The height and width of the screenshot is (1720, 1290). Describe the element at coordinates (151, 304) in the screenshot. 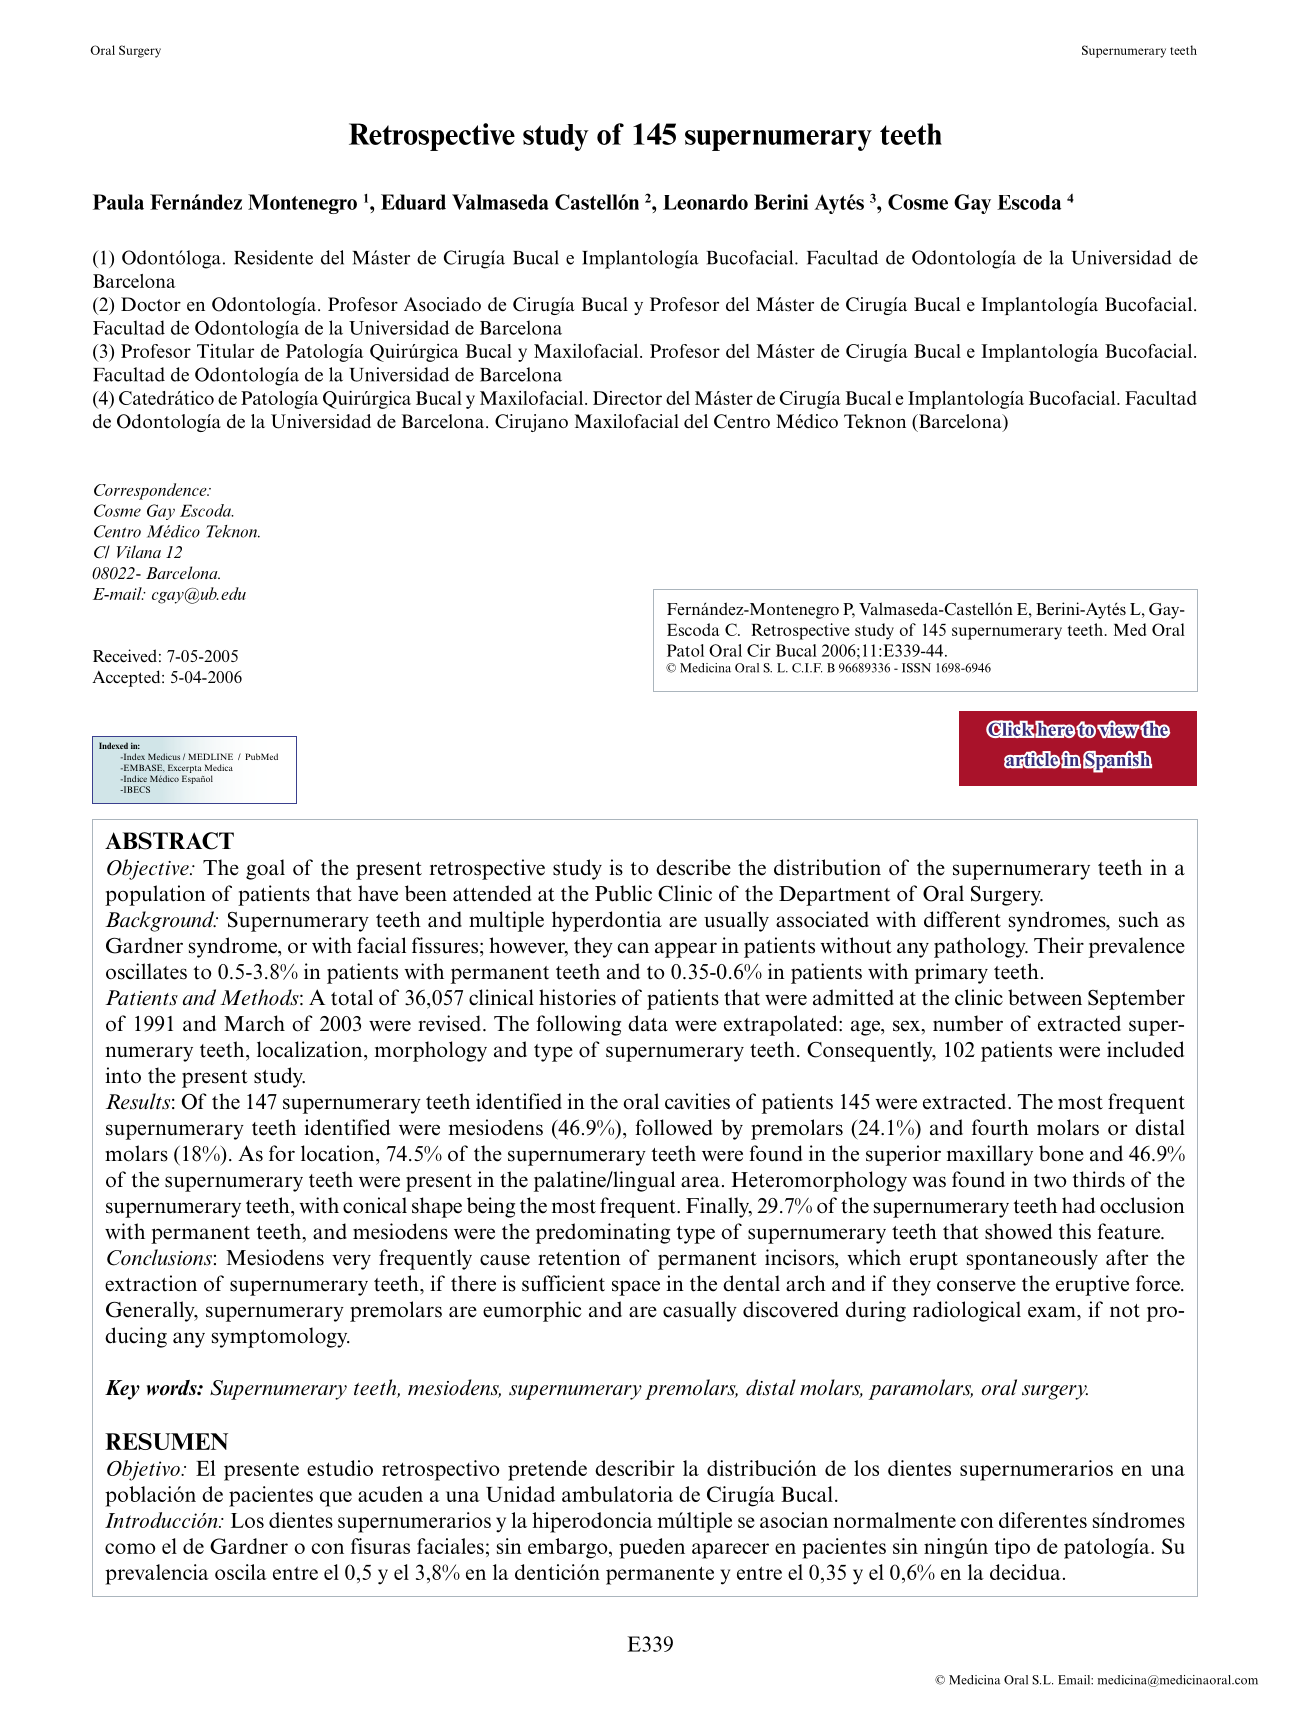

I see `Doctor` at that location.
